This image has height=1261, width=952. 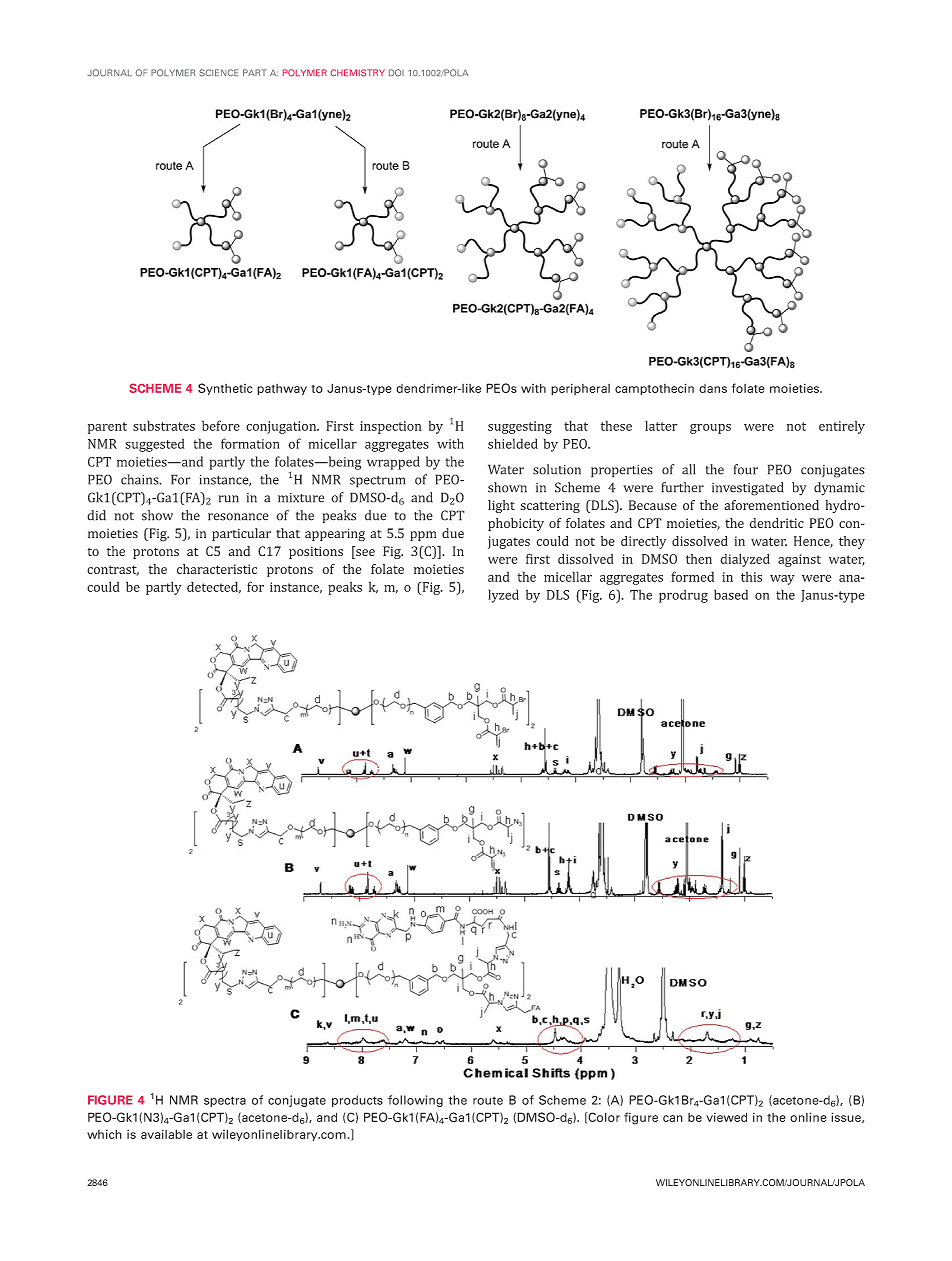 What do you see at coordinates (225, 1101) in the image?
I see `spectra` at bounding box center [225, 1101].
